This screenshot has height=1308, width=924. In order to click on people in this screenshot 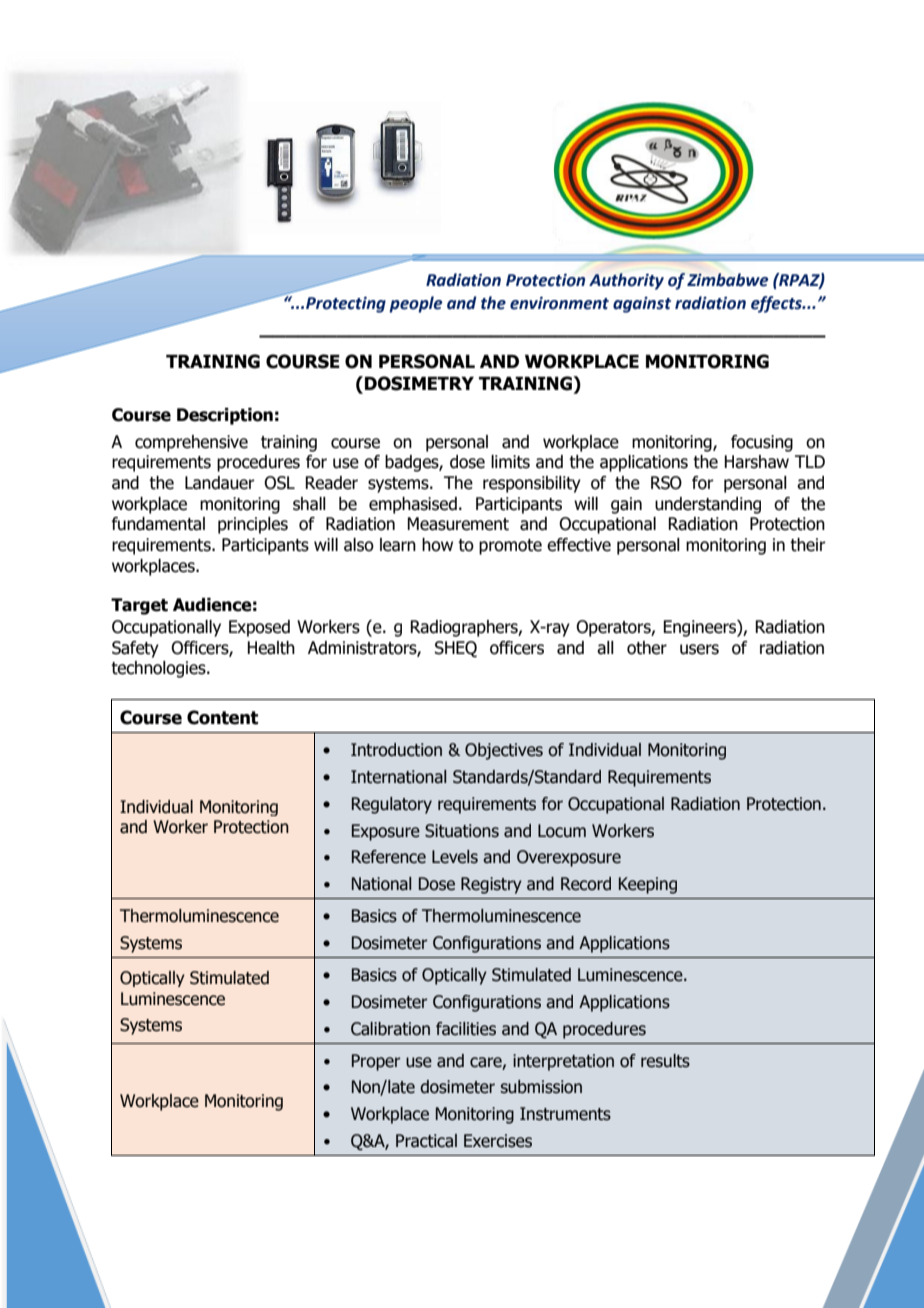, I will do `click(415, 304)`.
